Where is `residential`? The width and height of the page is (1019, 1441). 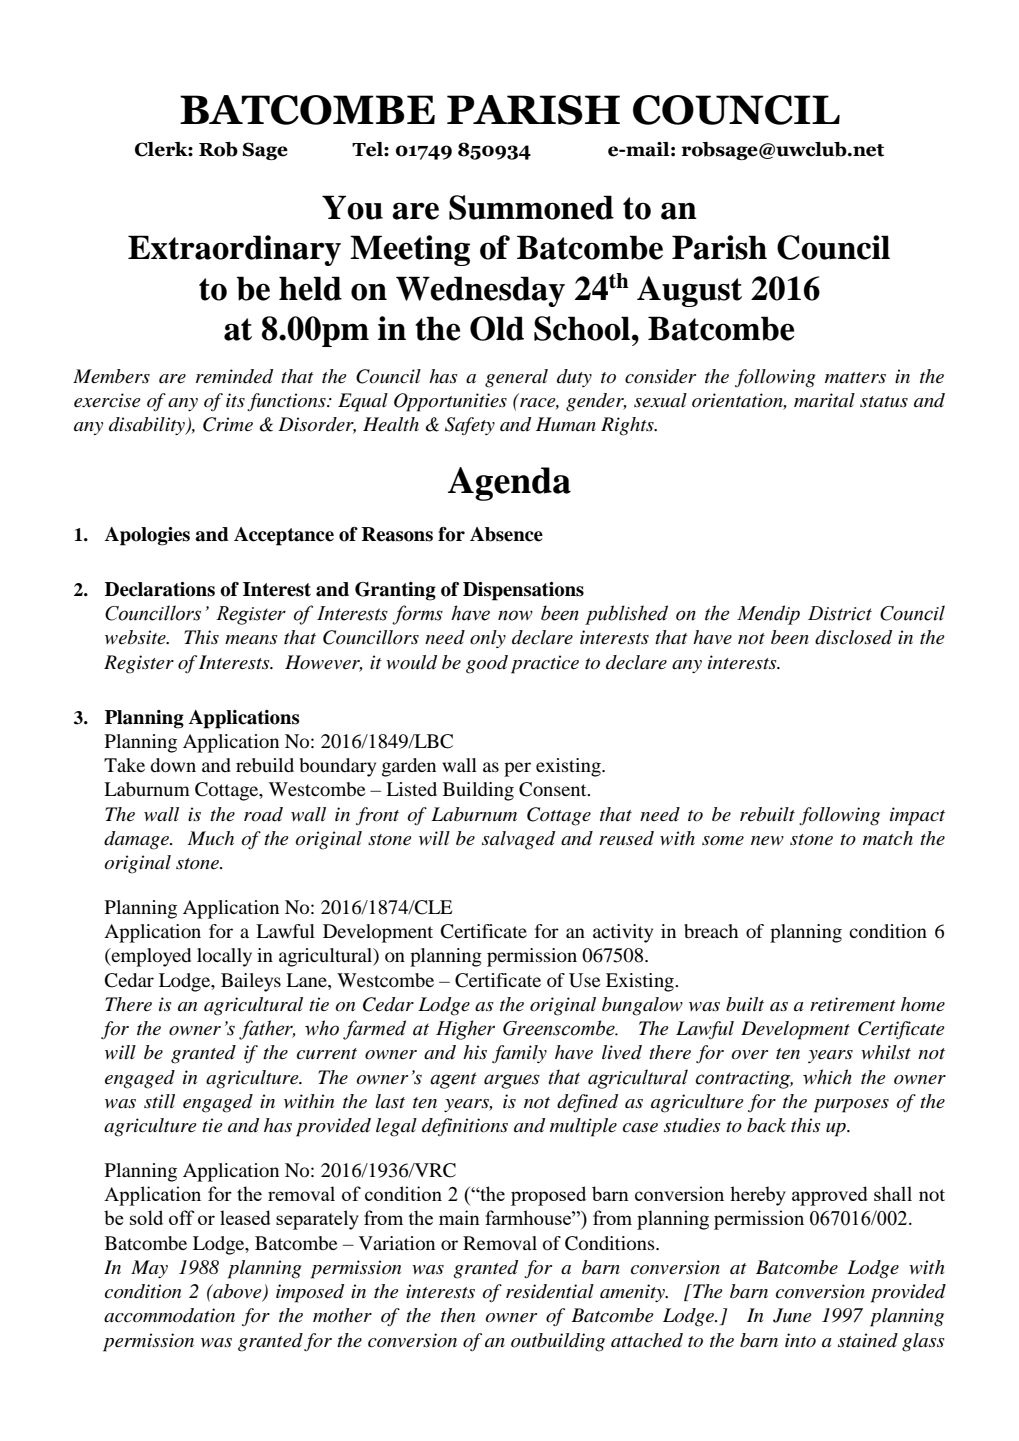 residential is located at coordinates (550, 1291).
